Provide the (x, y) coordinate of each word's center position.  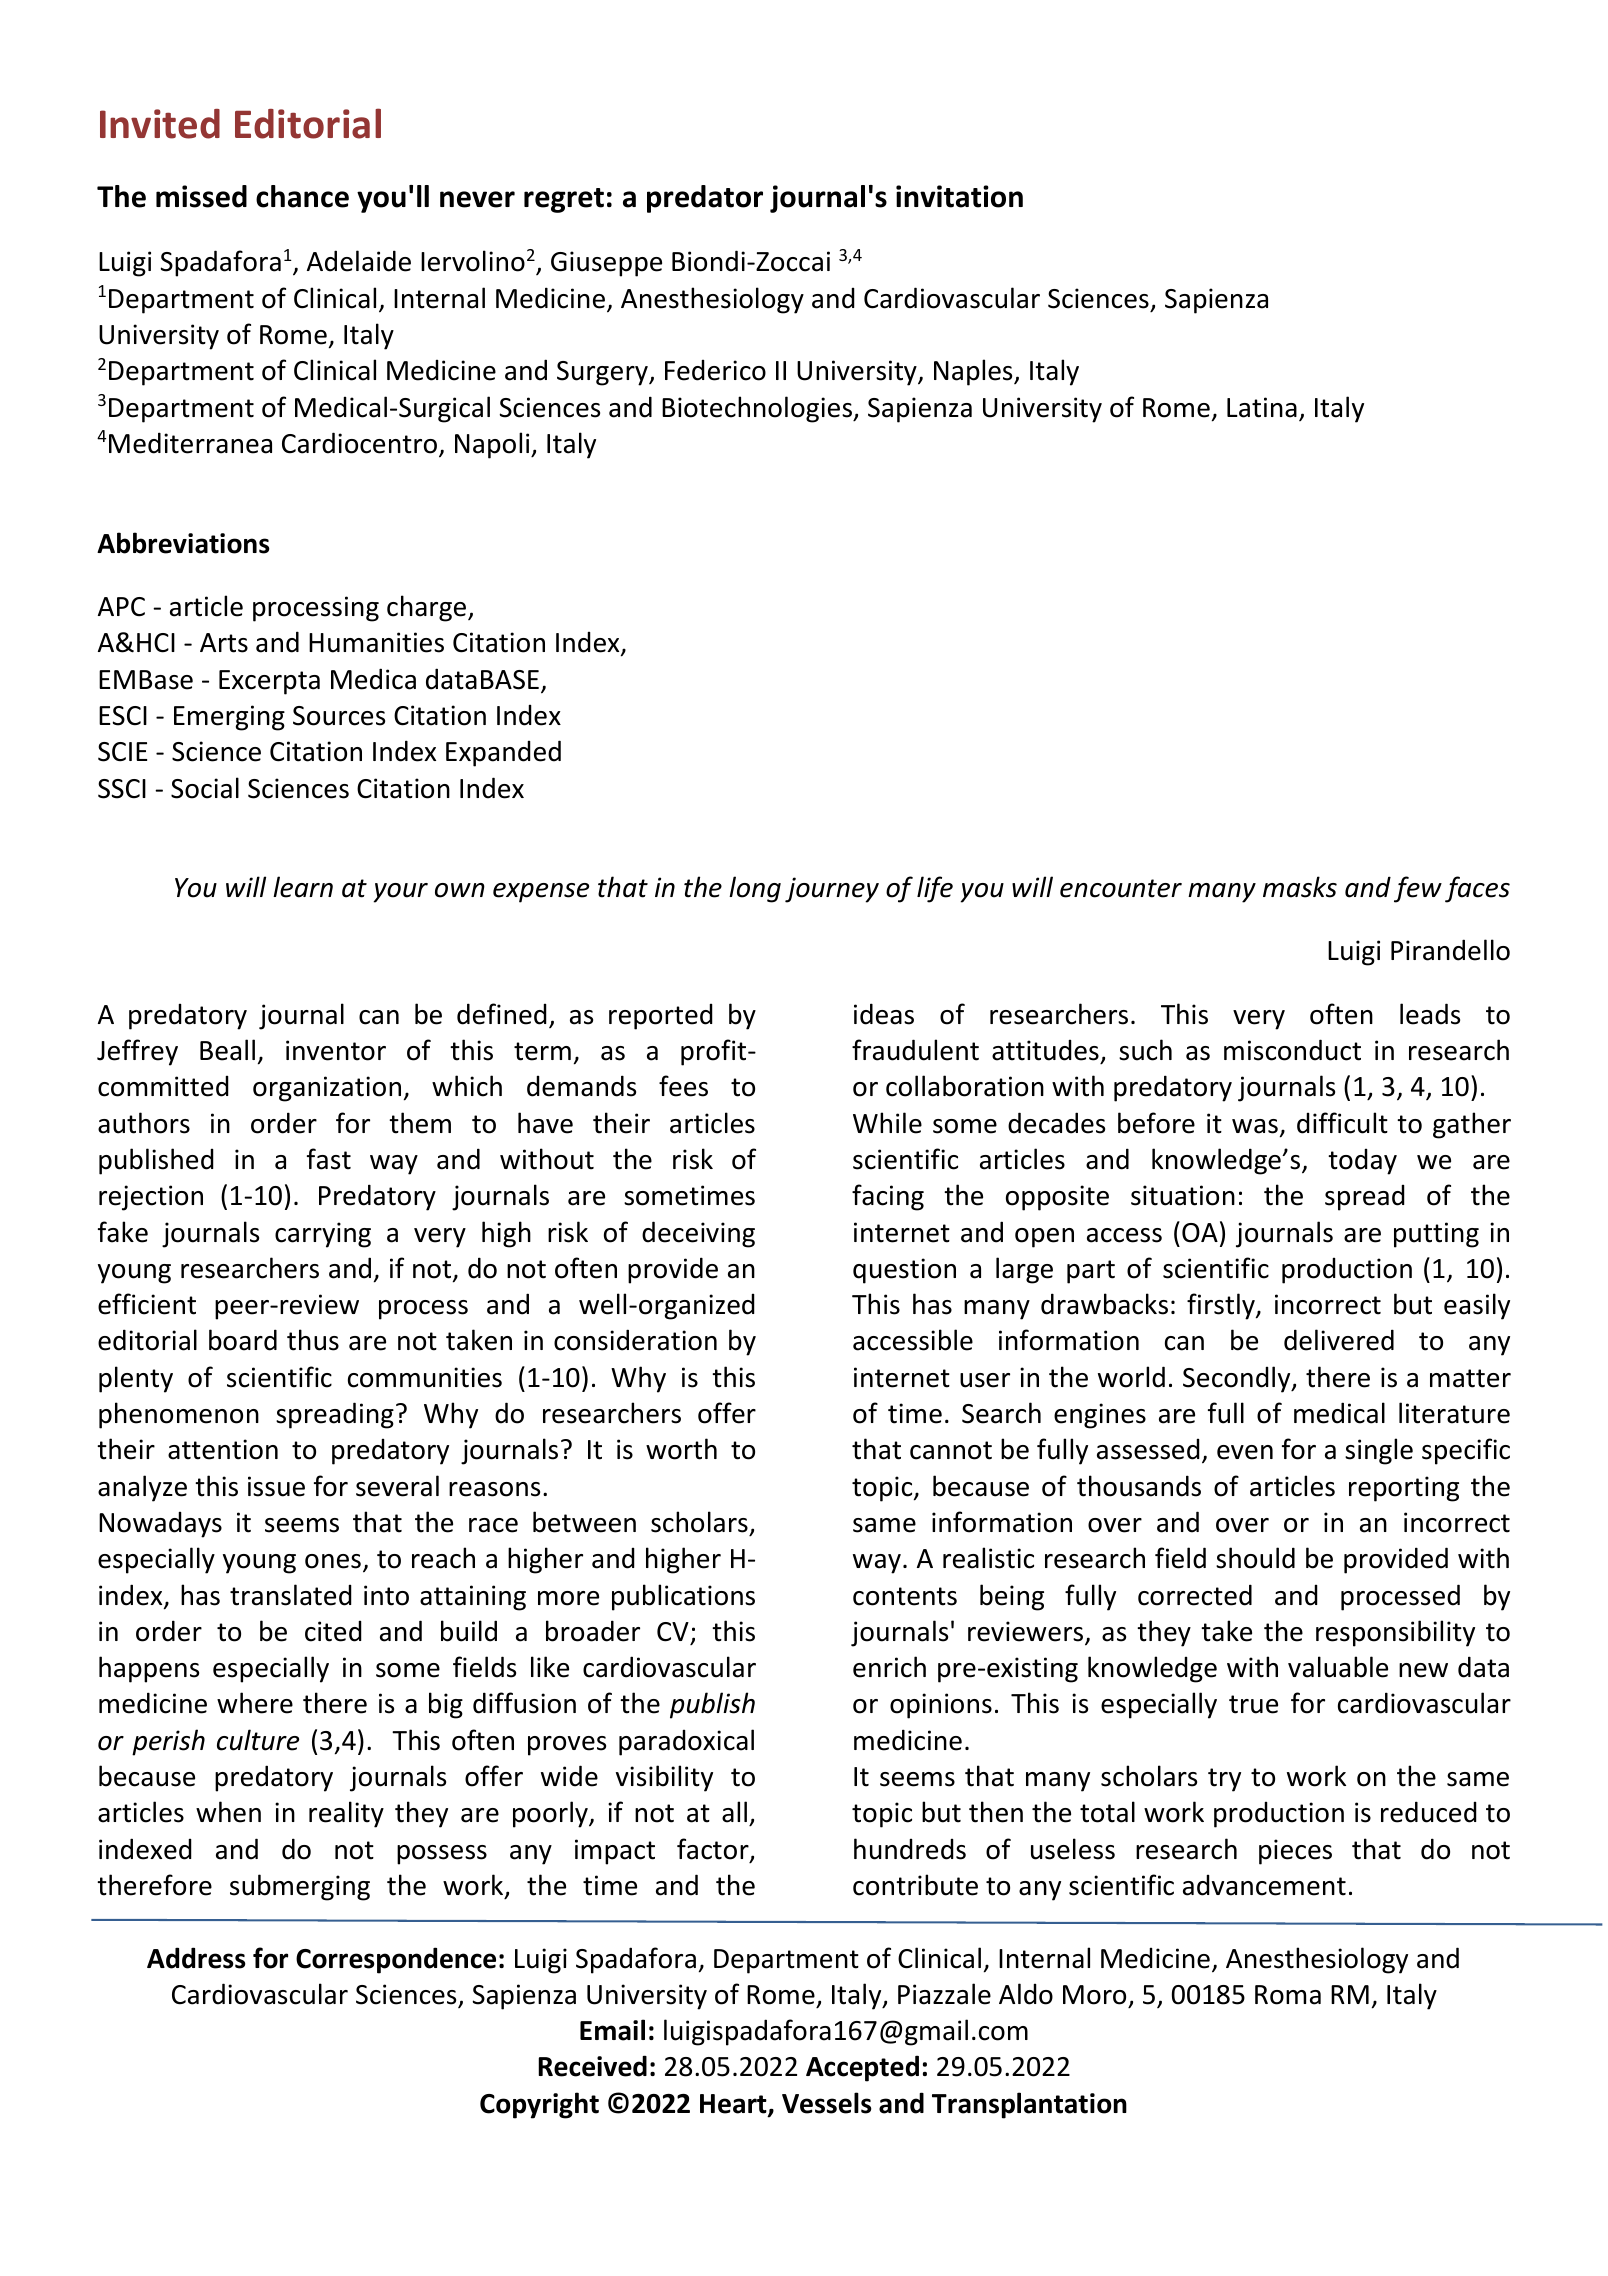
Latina (1262, 407)
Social (205, 788)
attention (223, 1449)
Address (196, 1958)
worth (681, 1449)
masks (1300, 887)
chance (302, 196)
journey (832, 890)
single (1379, 1451)
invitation (959, 196)
